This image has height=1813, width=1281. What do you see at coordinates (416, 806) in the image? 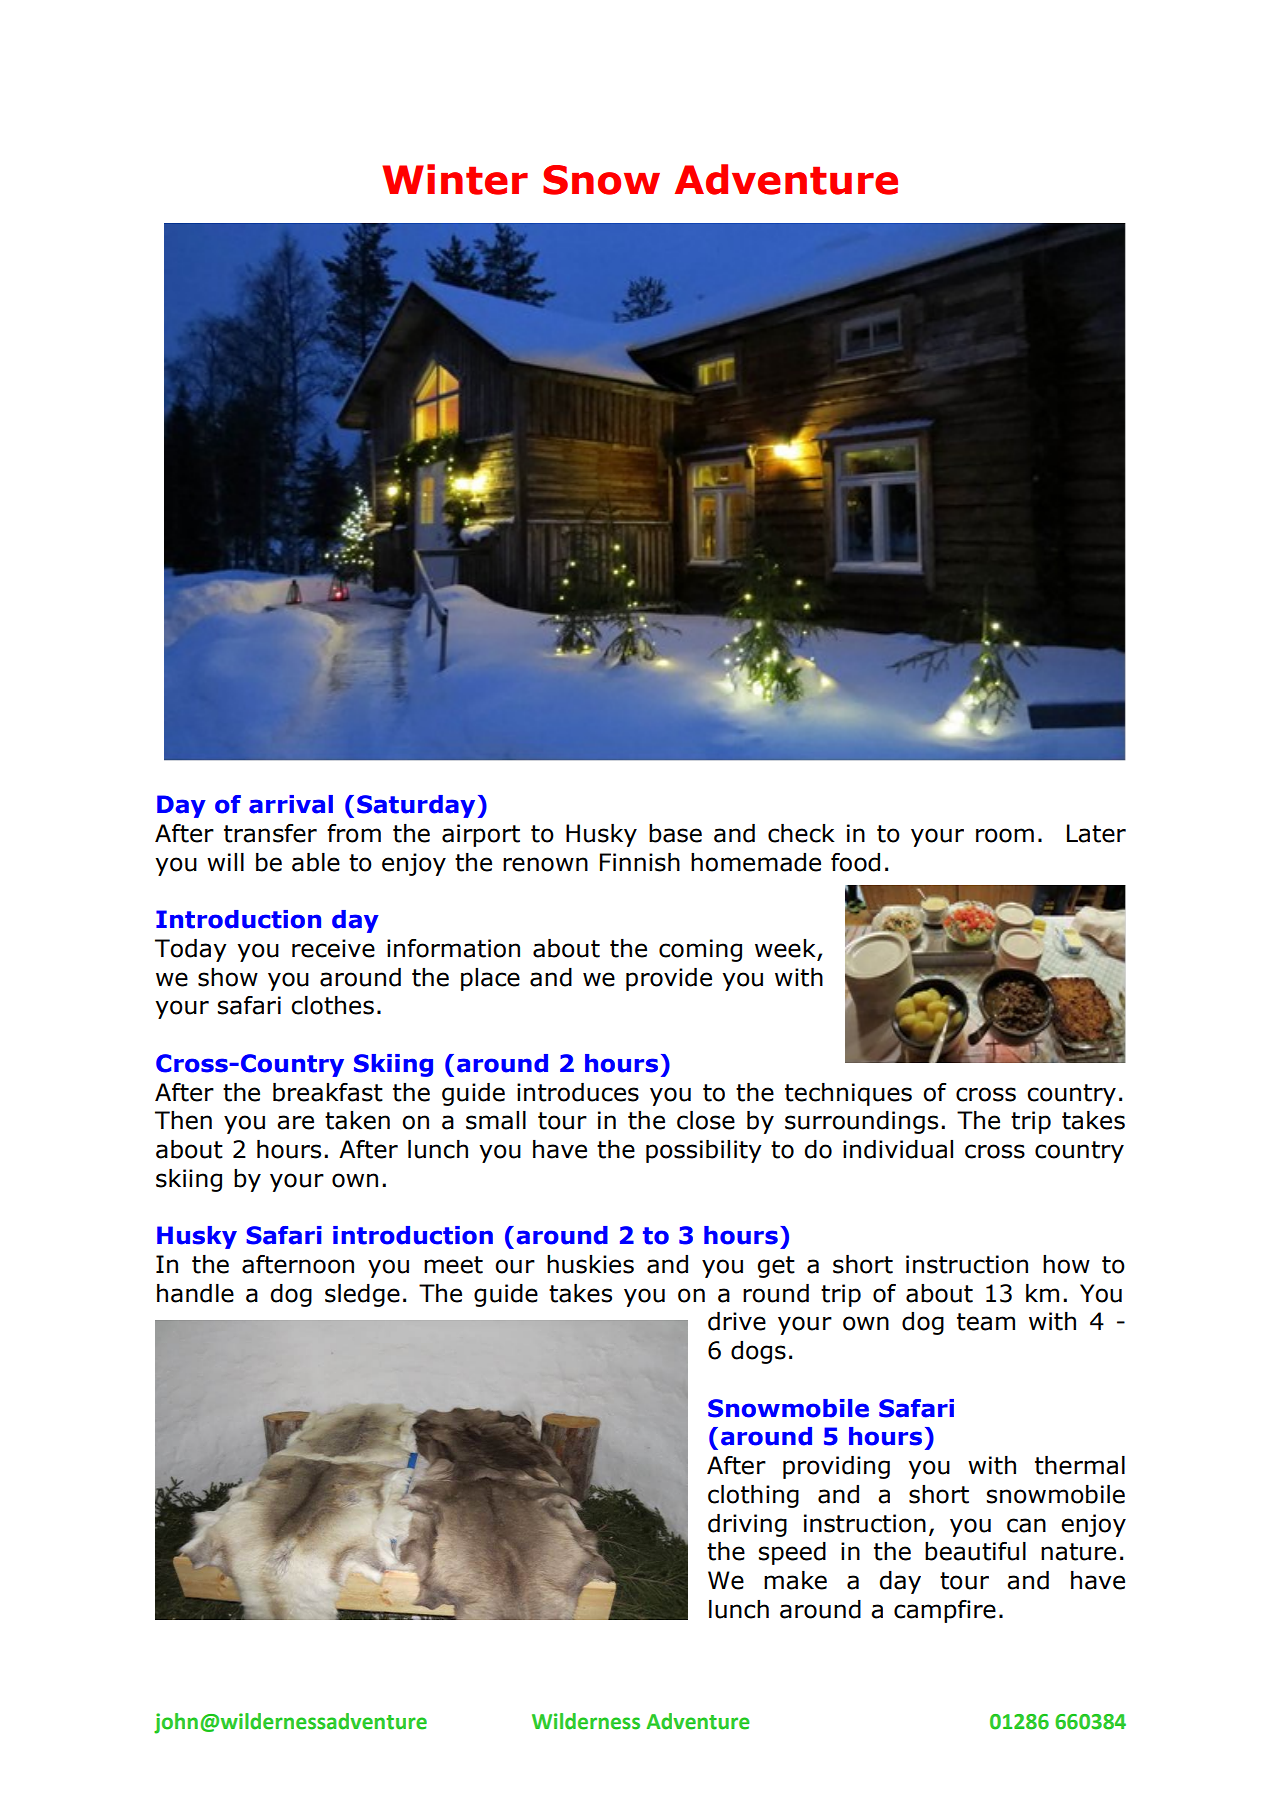
I see `Saturday` at bounding box center [416, 806].
